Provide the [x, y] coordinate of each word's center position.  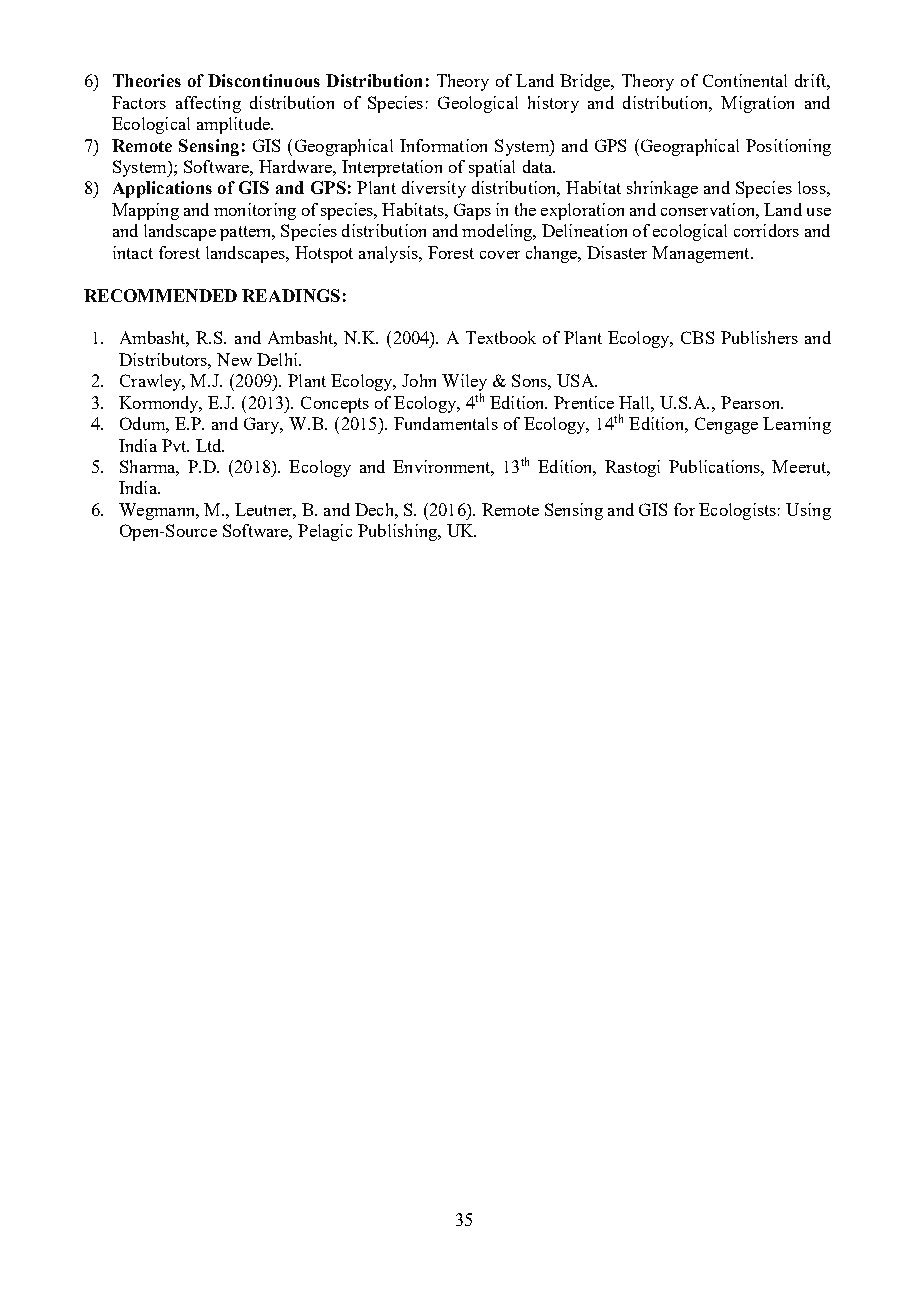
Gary [263, 425]
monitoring [255, 211]
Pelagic [325, 532]
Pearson [752, 402]
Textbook [501, 337]
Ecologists [737, 511]
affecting [208, 104]
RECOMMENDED [160, 295]
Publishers [759, 337]
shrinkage [662, 189]
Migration [757, 104]
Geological [478, 104]
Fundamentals [446, 423]
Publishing [398, 532]
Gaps [472, 211]
